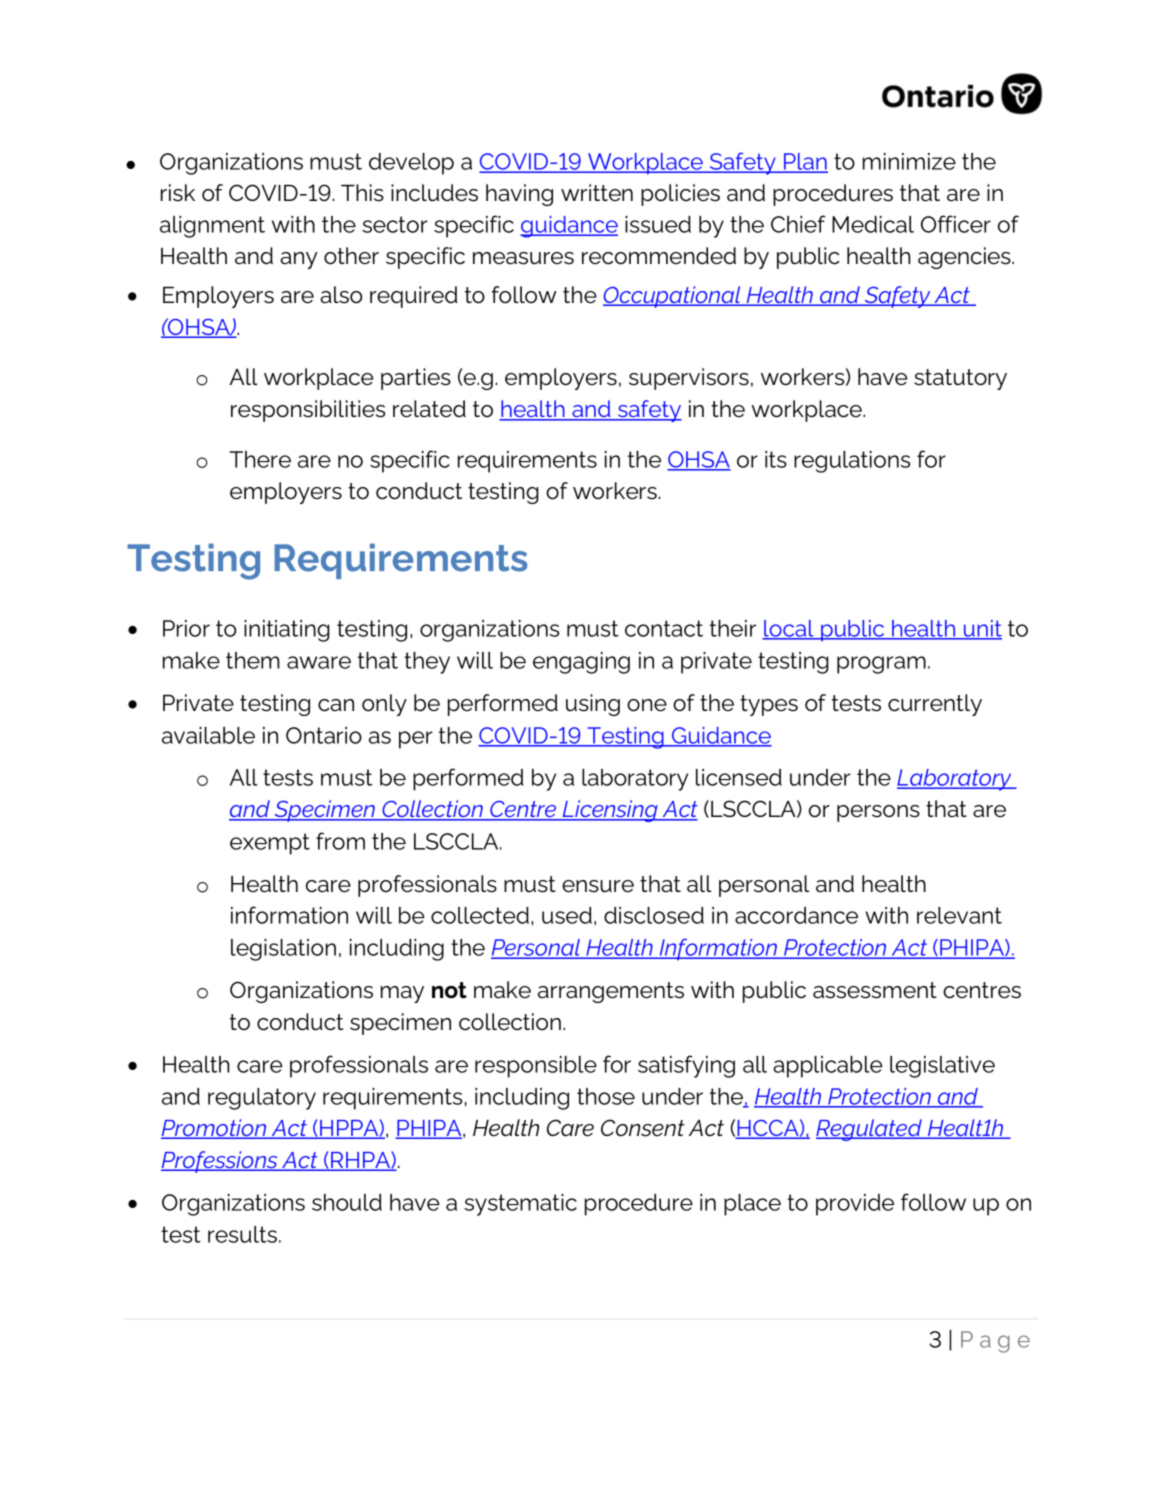  Describe the element at coordinates (324, 735) in the screenshot. I see `Ontario` at that location.
